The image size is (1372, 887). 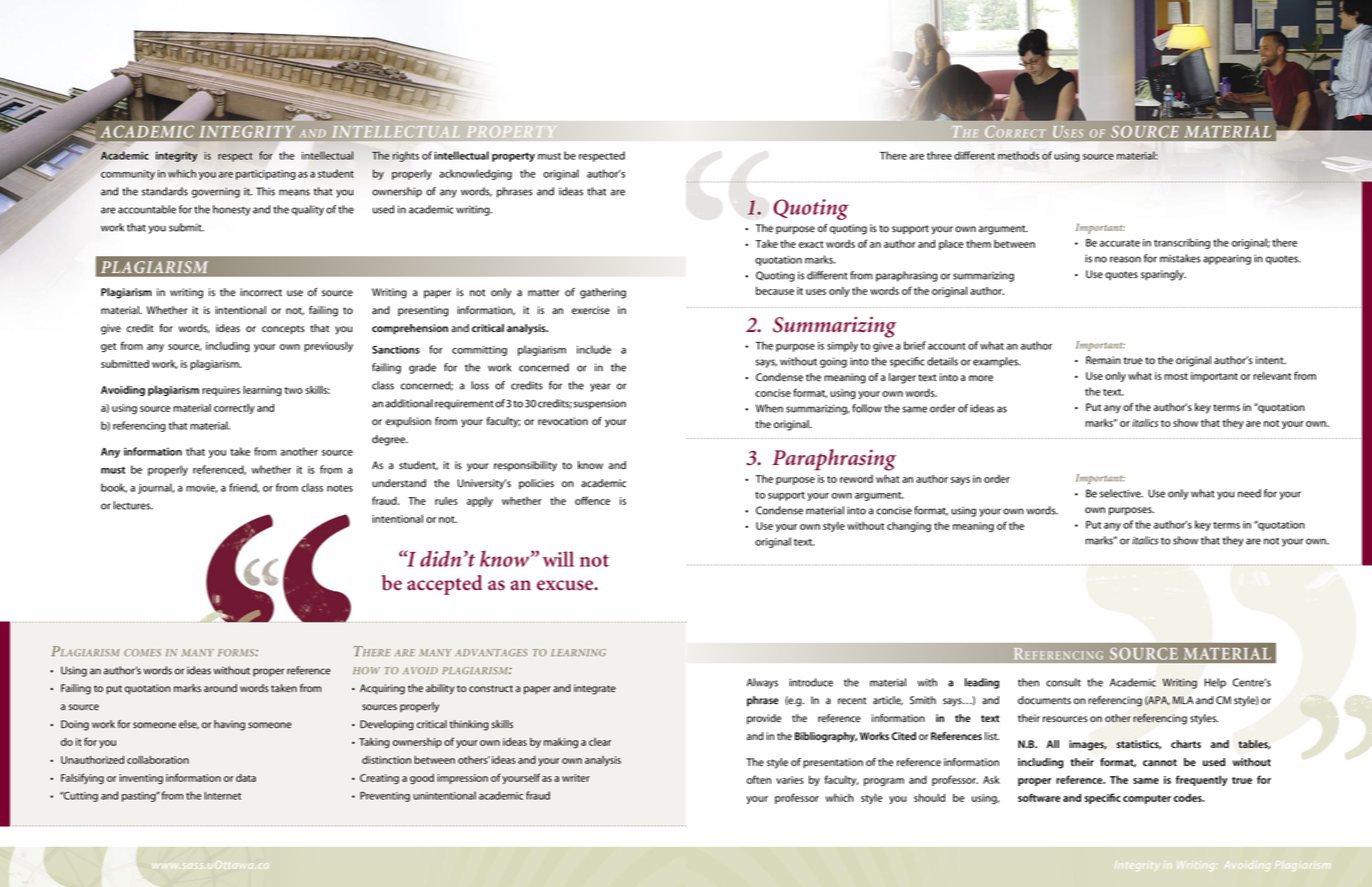 I want to click on consult, so click(x=1063, y=682).
